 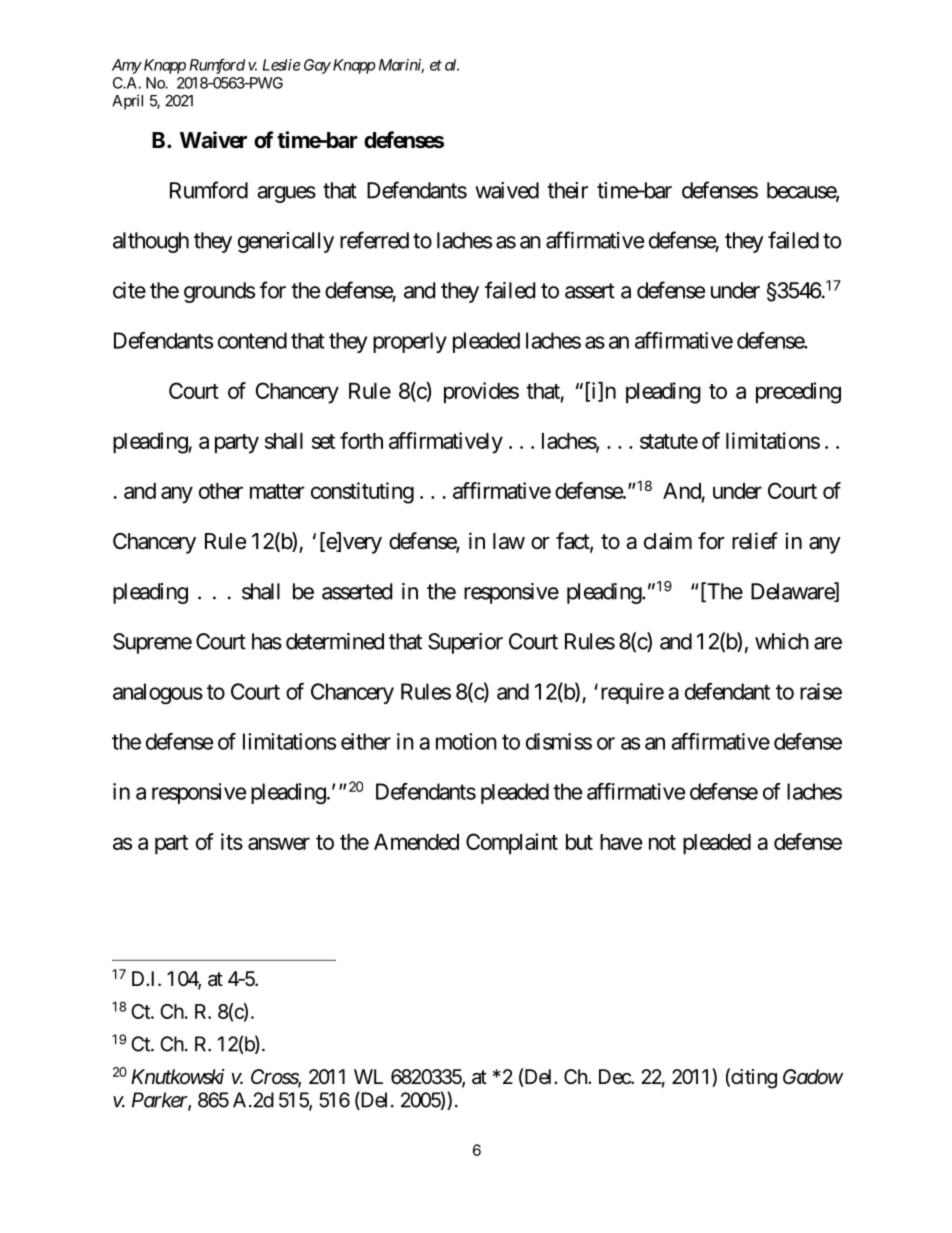 I want to click on relief, so click(x=755, y=541).
